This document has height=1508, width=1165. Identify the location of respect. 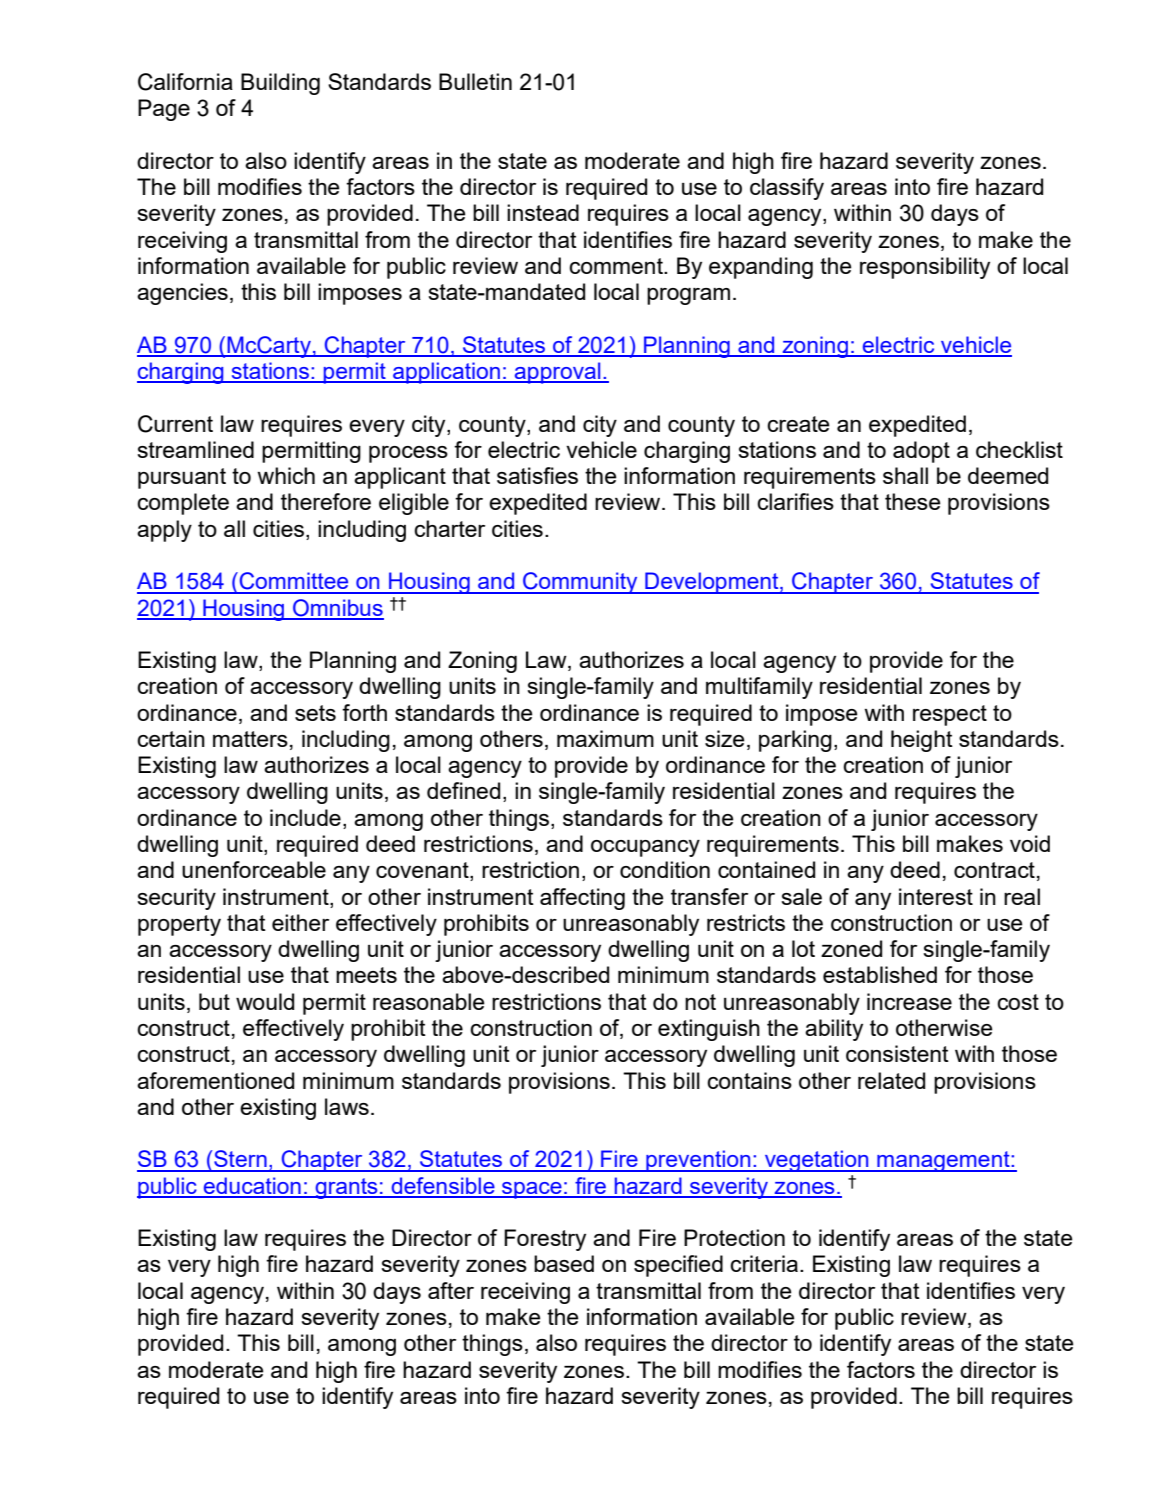
(950, 715).
